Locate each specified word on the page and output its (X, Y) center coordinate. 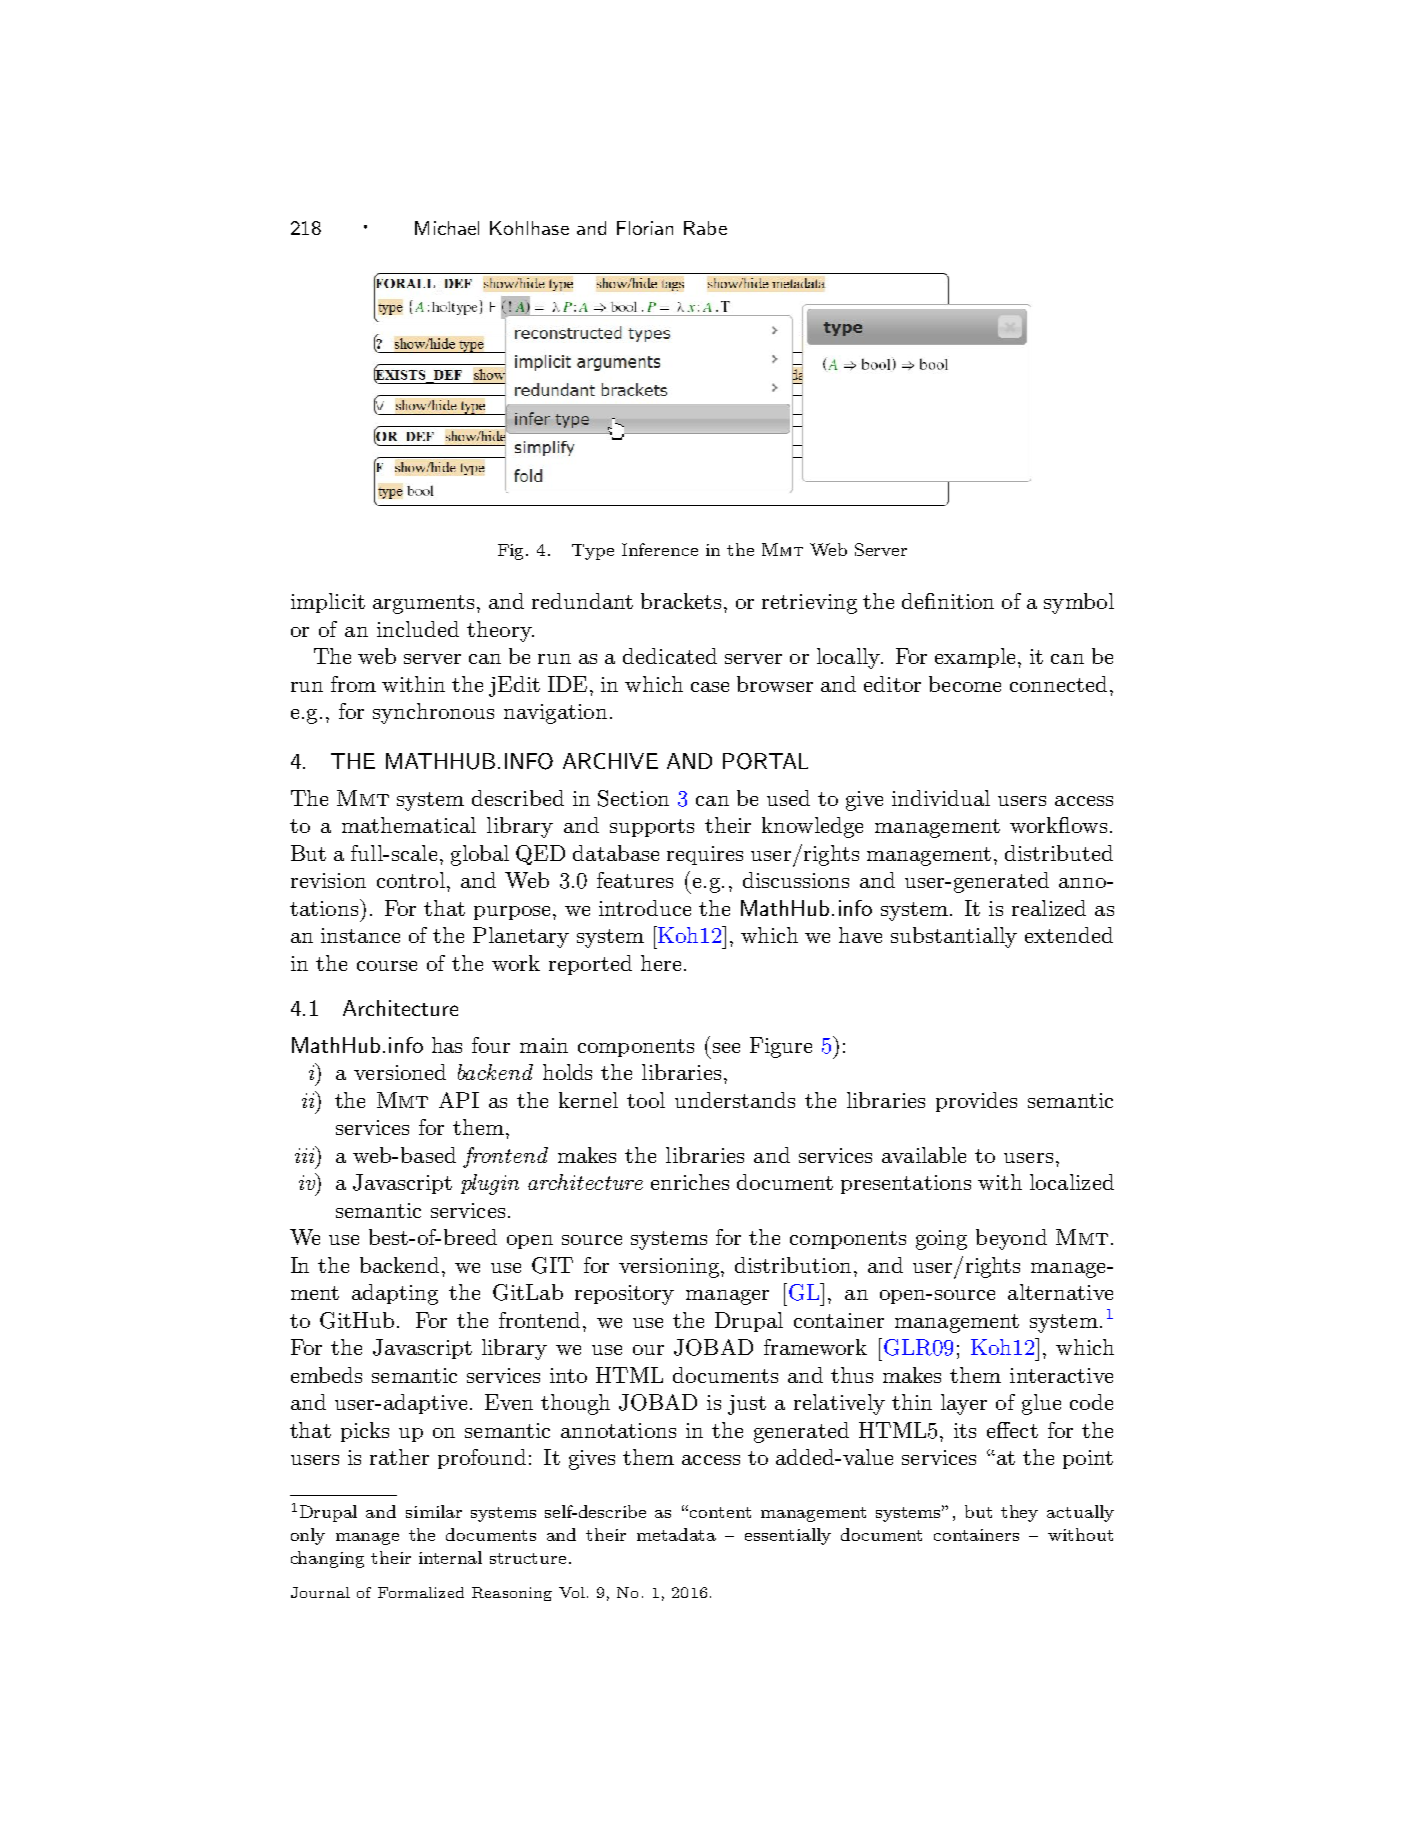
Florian (645, 228)
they (1019, 1513)
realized (1049, 908)
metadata (676, 1534)
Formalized (421, 1592)
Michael (447, 228)
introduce (645, 908)
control (411, 880)
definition (948, 601)
